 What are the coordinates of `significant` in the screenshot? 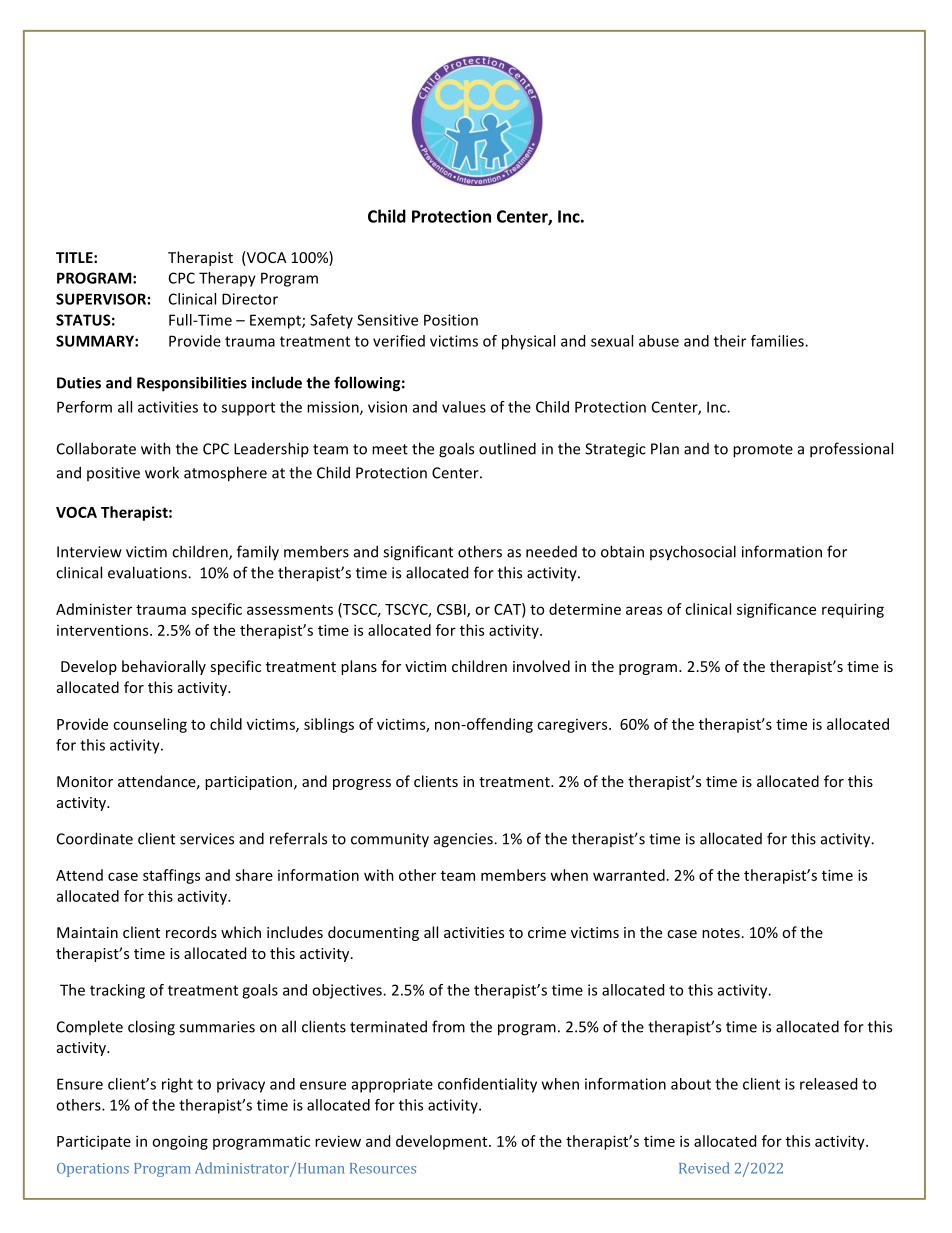 It's located at (418, 553).
